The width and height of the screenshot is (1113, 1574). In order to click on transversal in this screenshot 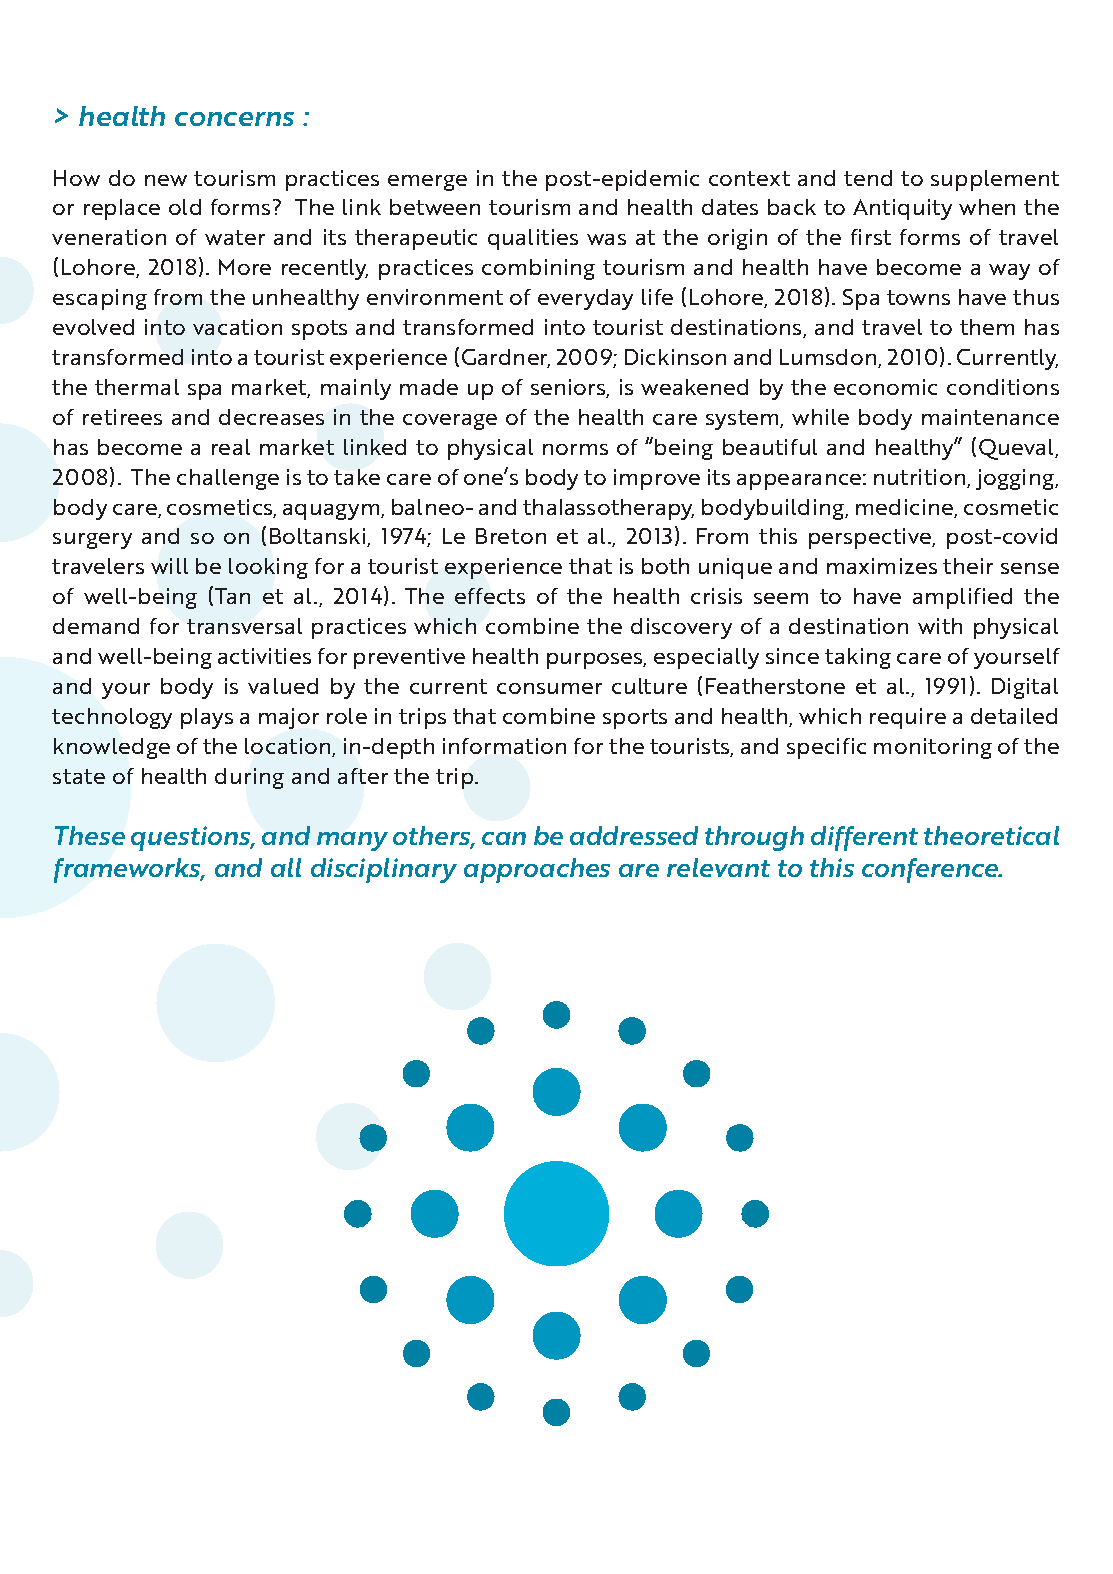, I will do `click(244, 626)`.
